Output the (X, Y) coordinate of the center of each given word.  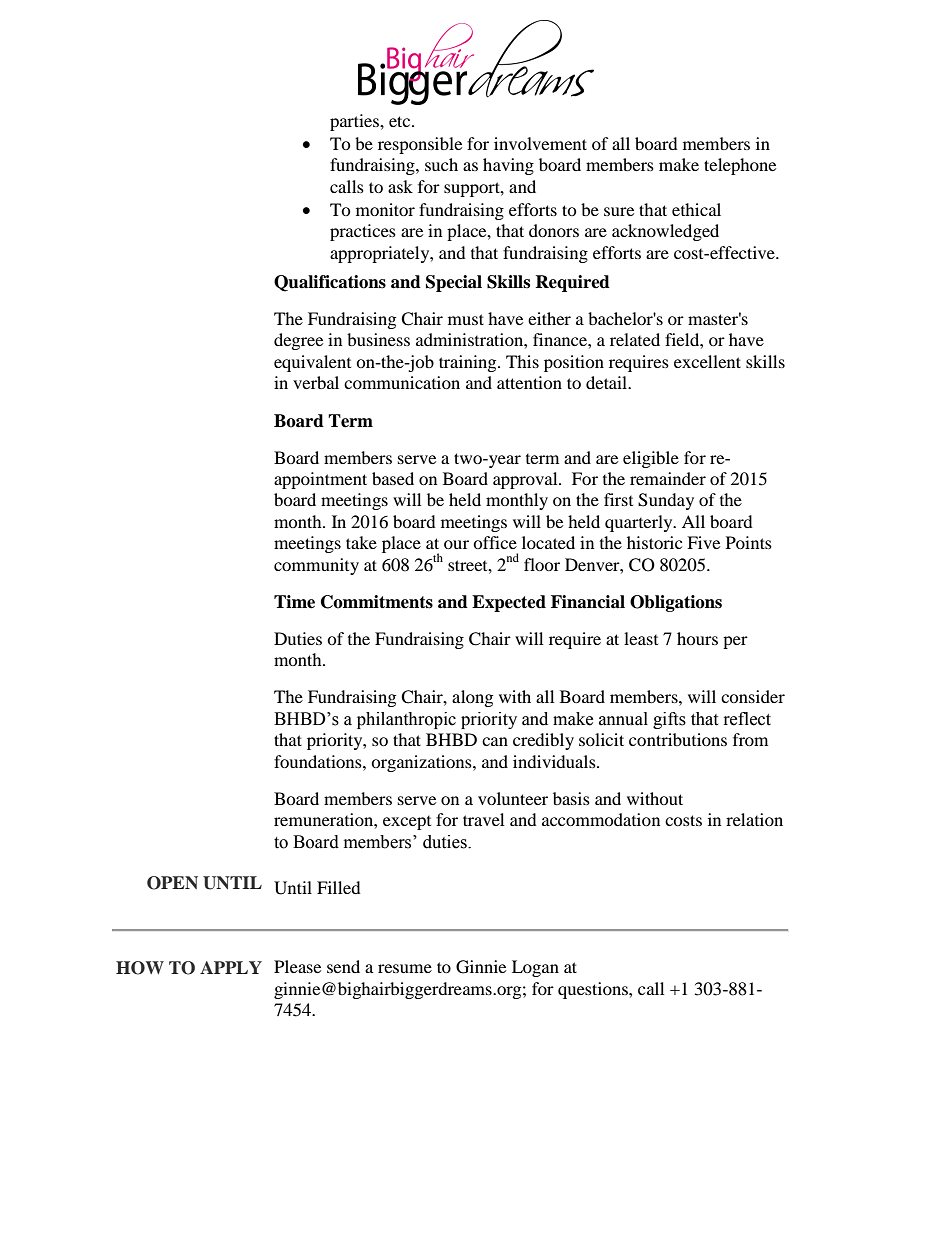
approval (526, 480)
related (635, 339)
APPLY (231, 967)
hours (697, 638)
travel (483, 819)
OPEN (172, 883)
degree (298, 341)
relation (754, 819)
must (466, 319)
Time (294, 602)
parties (355, 122)
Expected (509, 603)
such (441, 164)
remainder (668, 478)
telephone (740, 166)
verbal (316, 382)
